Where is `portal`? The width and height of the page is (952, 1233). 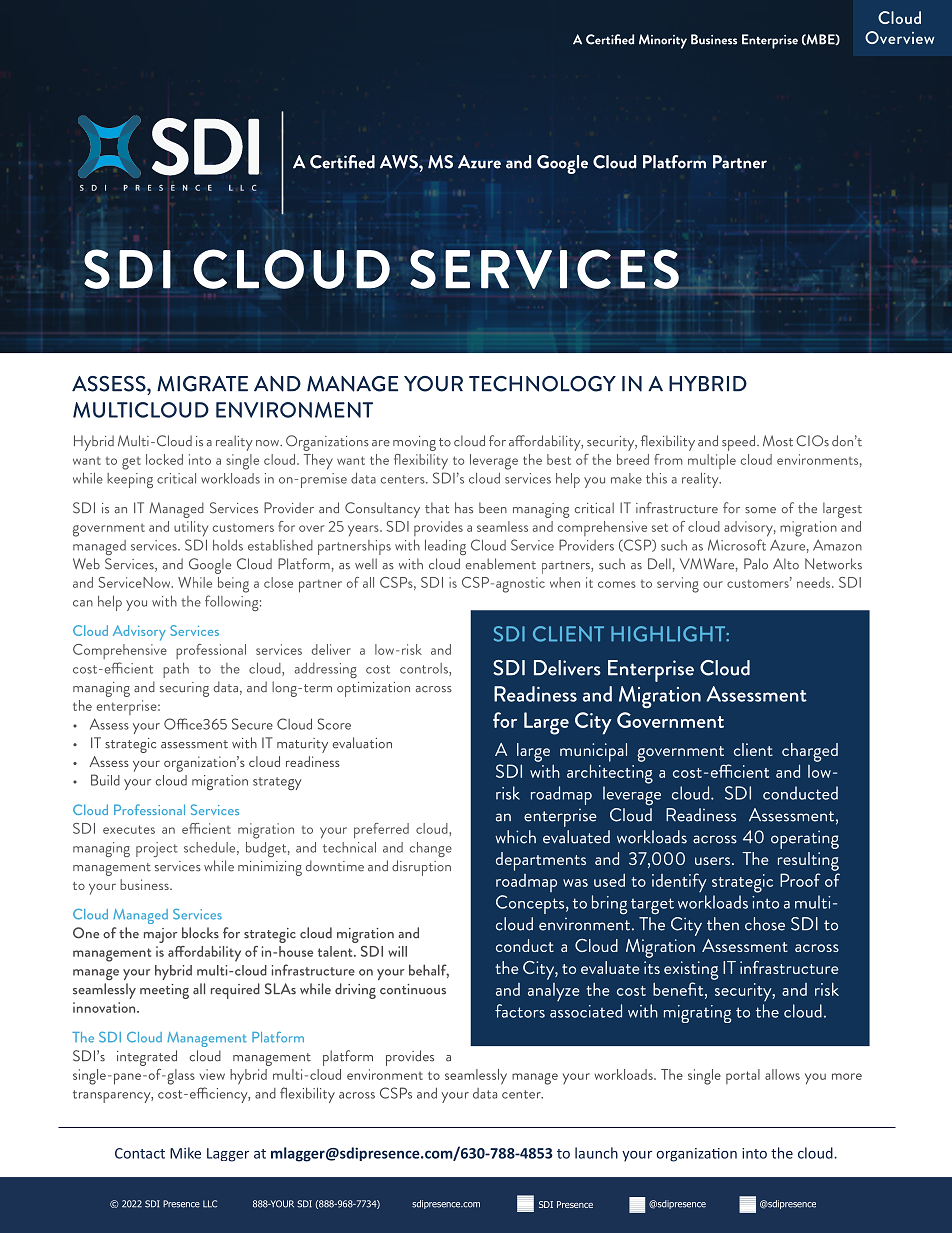
portal is located at coordinates (743, 1076).
